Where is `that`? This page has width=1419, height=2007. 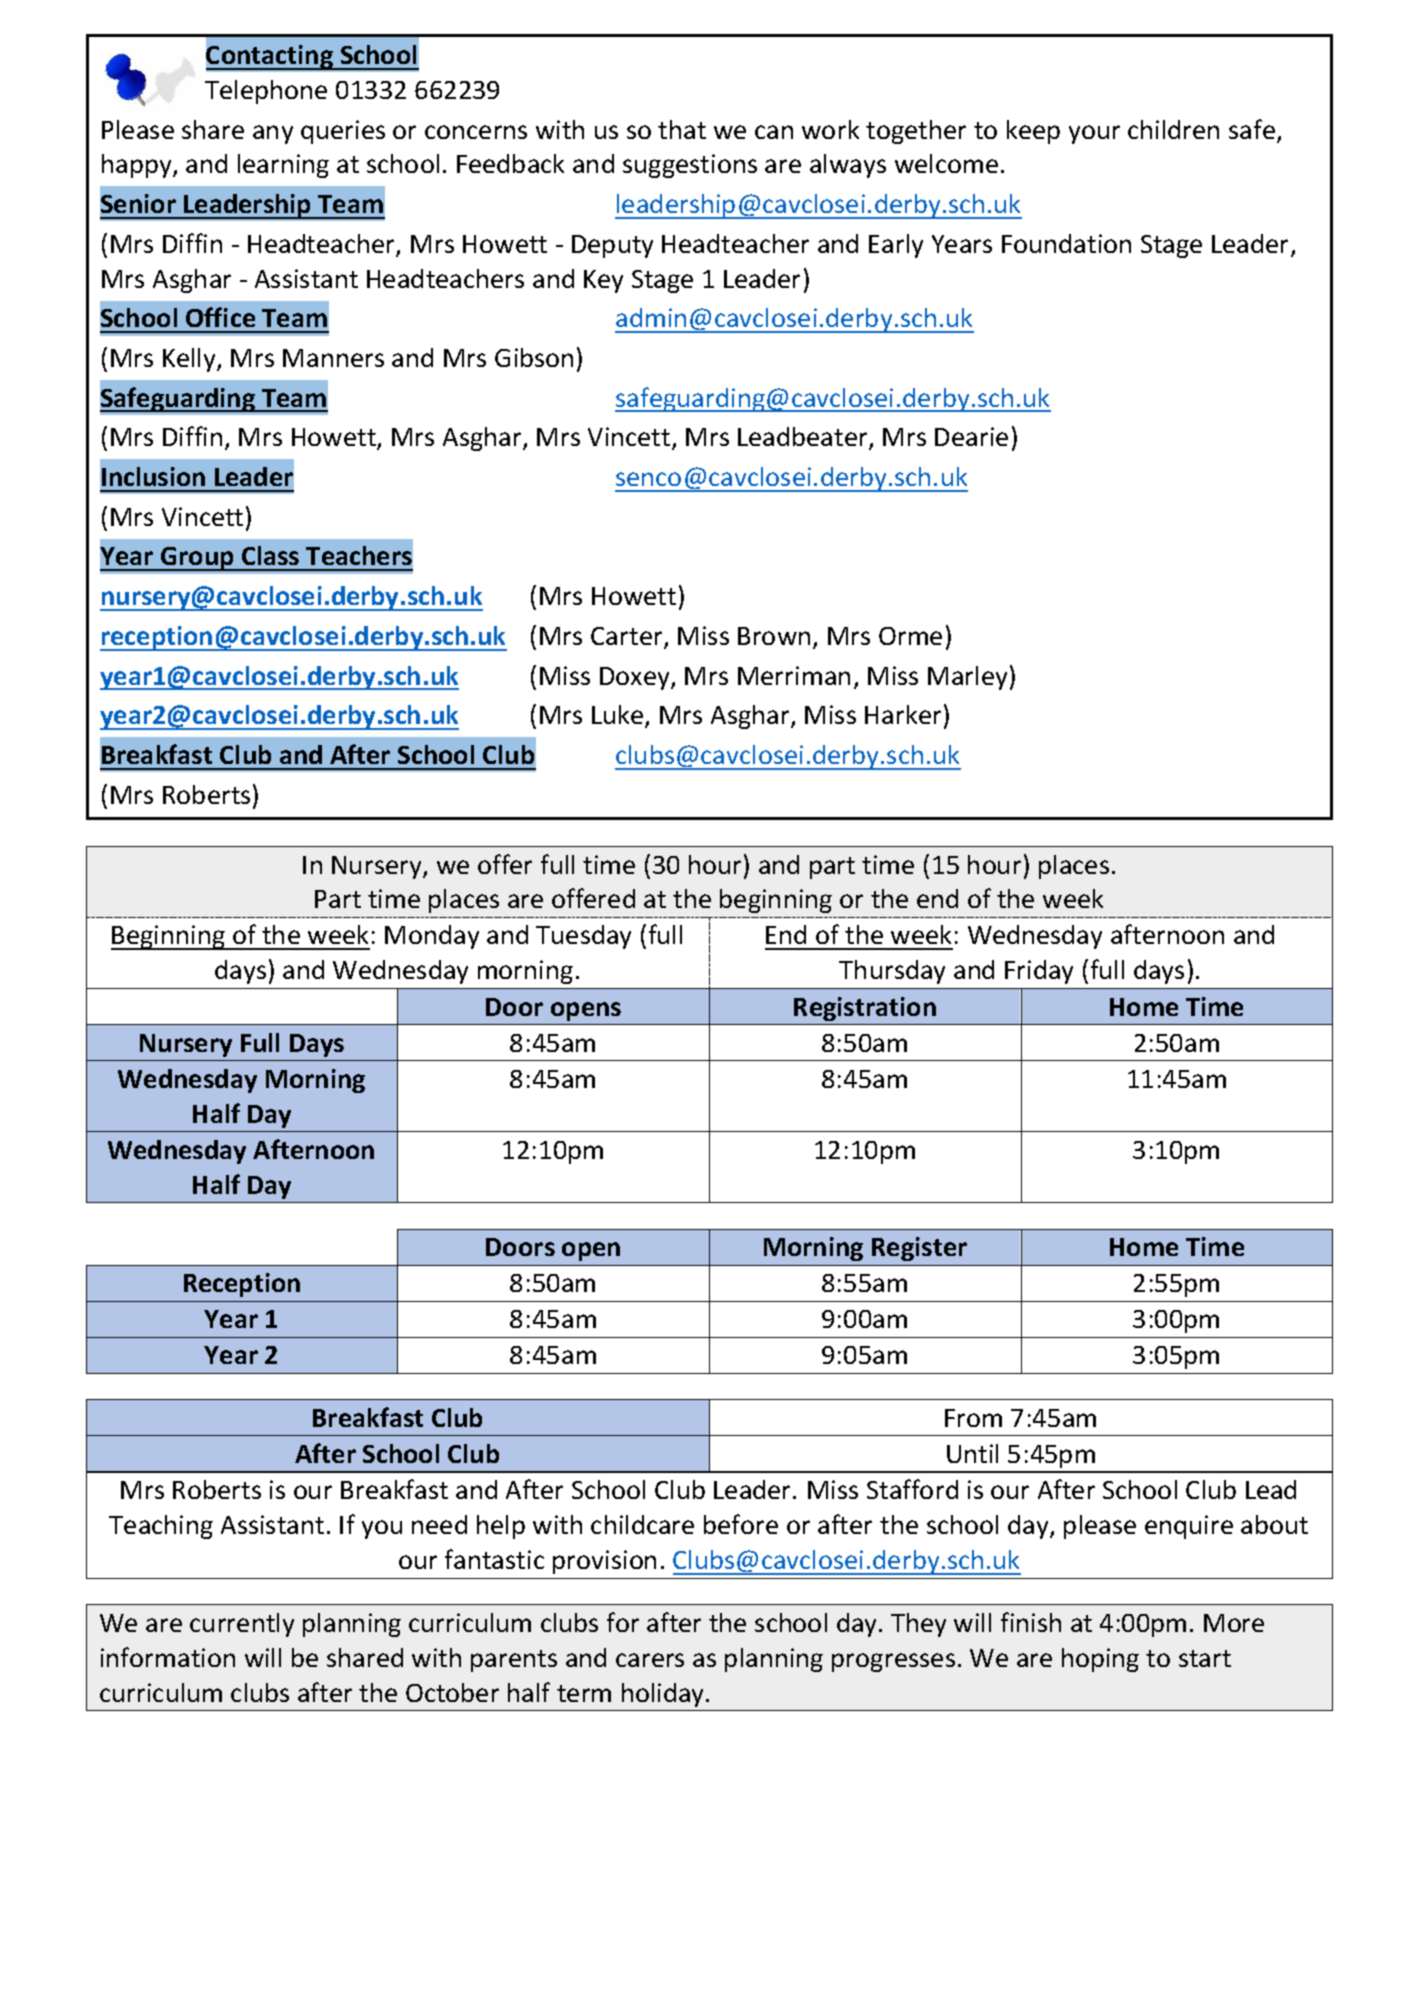
that is located at coordinates (682, 129).
